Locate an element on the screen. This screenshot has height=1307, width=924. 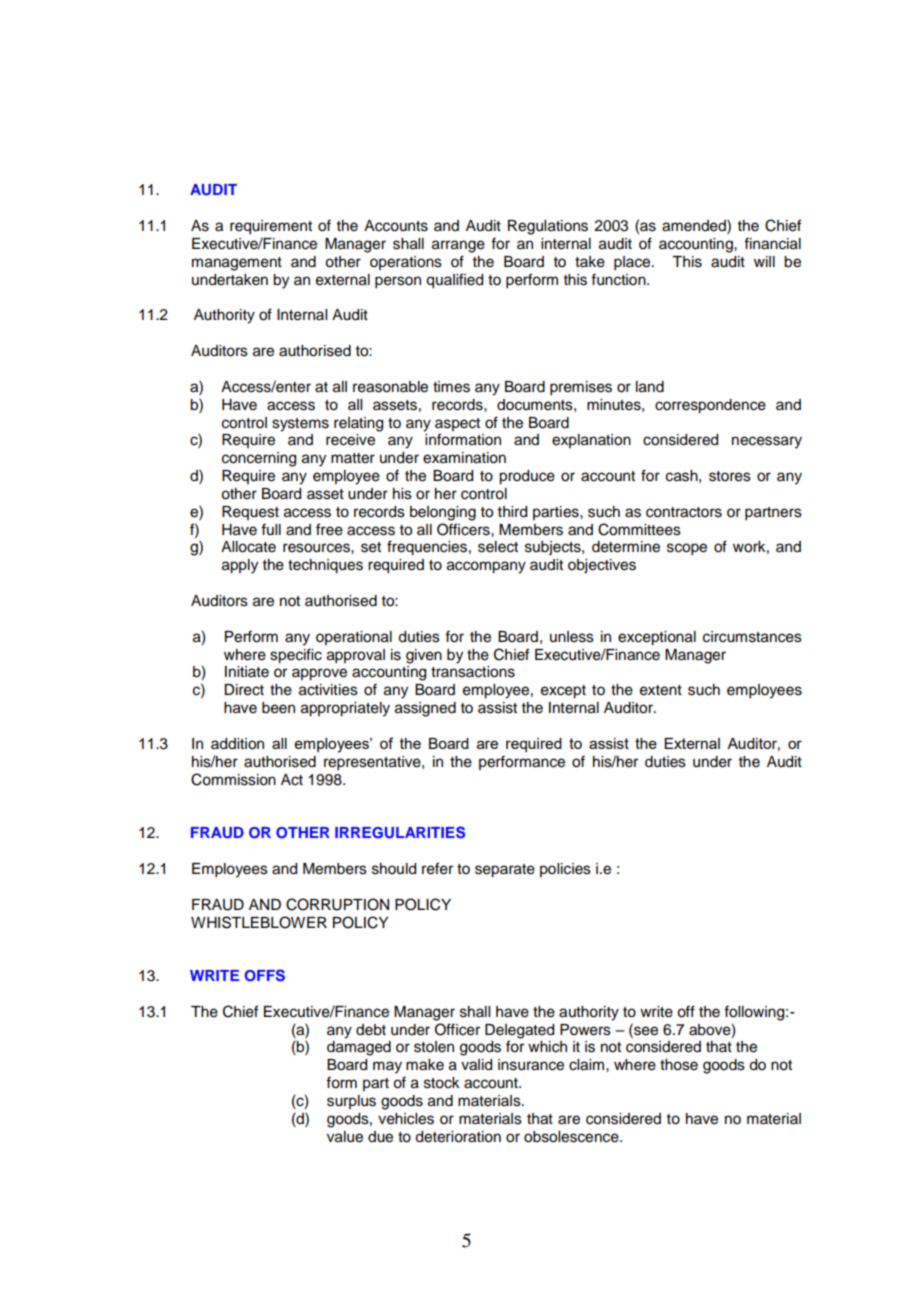
will is located at coordinates (764, 261).
